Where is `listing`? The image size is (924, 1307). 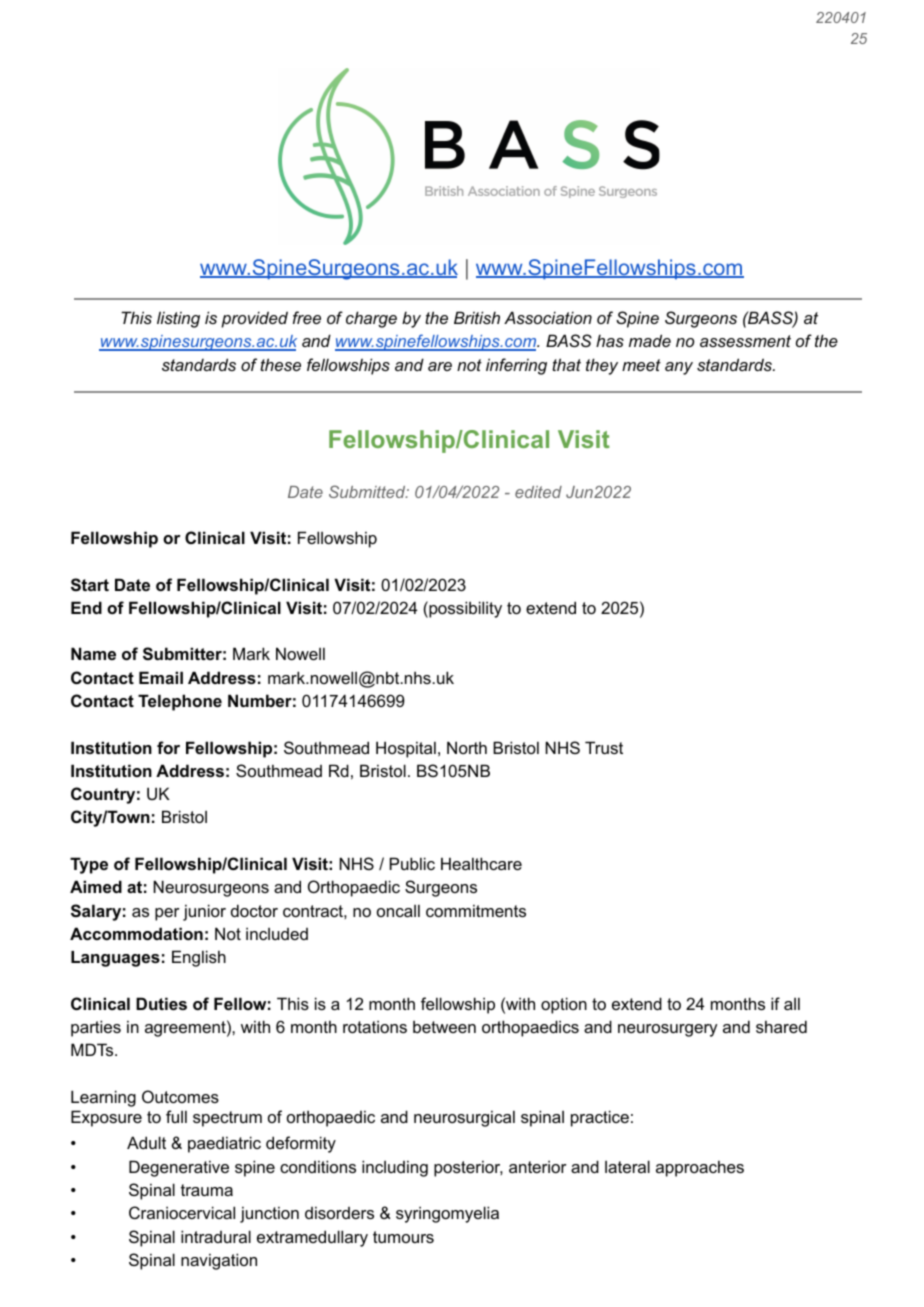 listing is located at coordinates (178, 319).
